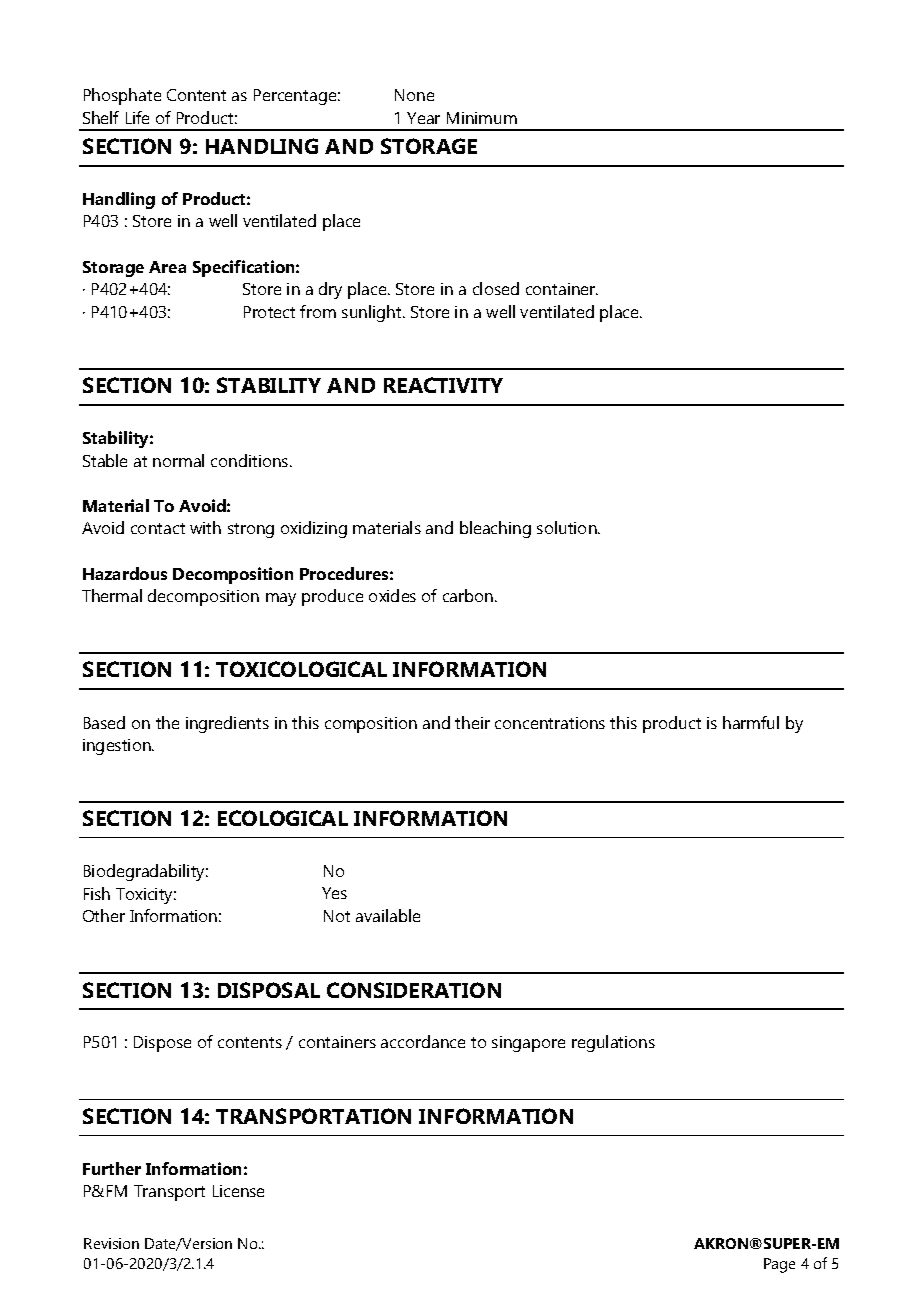  I want to click on harmful, so click(751, 722).
